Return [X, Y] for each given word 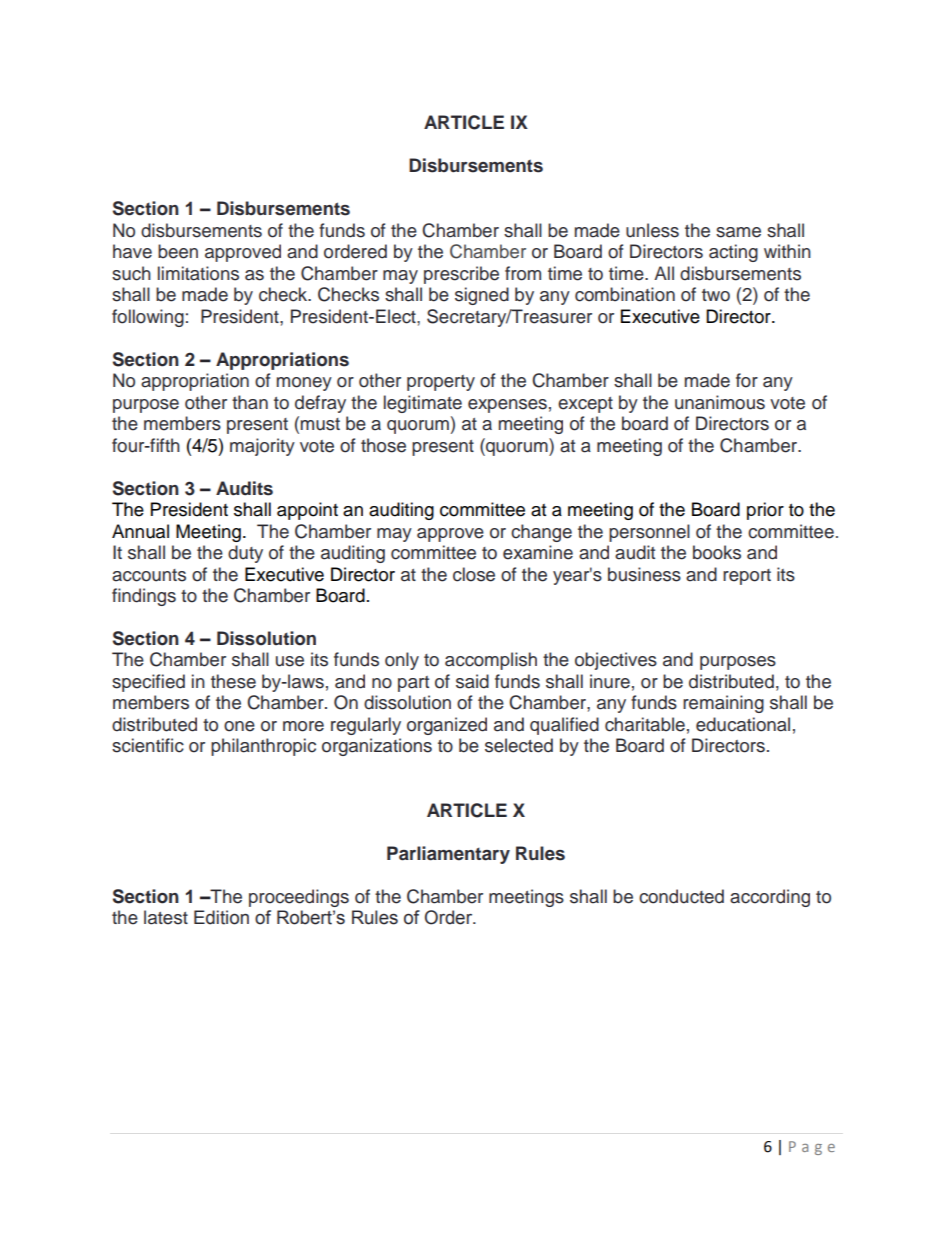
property [441, 383]
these [233, 681]
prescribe [461, 275]
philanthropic [263, 747]
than [250, 402]
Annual [140, 531]
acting [733, 253]
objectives [616, 661]
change [541, 533]
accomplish [491, 661]
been [178, 251]
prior [765, 511]
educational [743, 724]
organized [447, 726]
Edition [221, 917]
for [747, 380]
